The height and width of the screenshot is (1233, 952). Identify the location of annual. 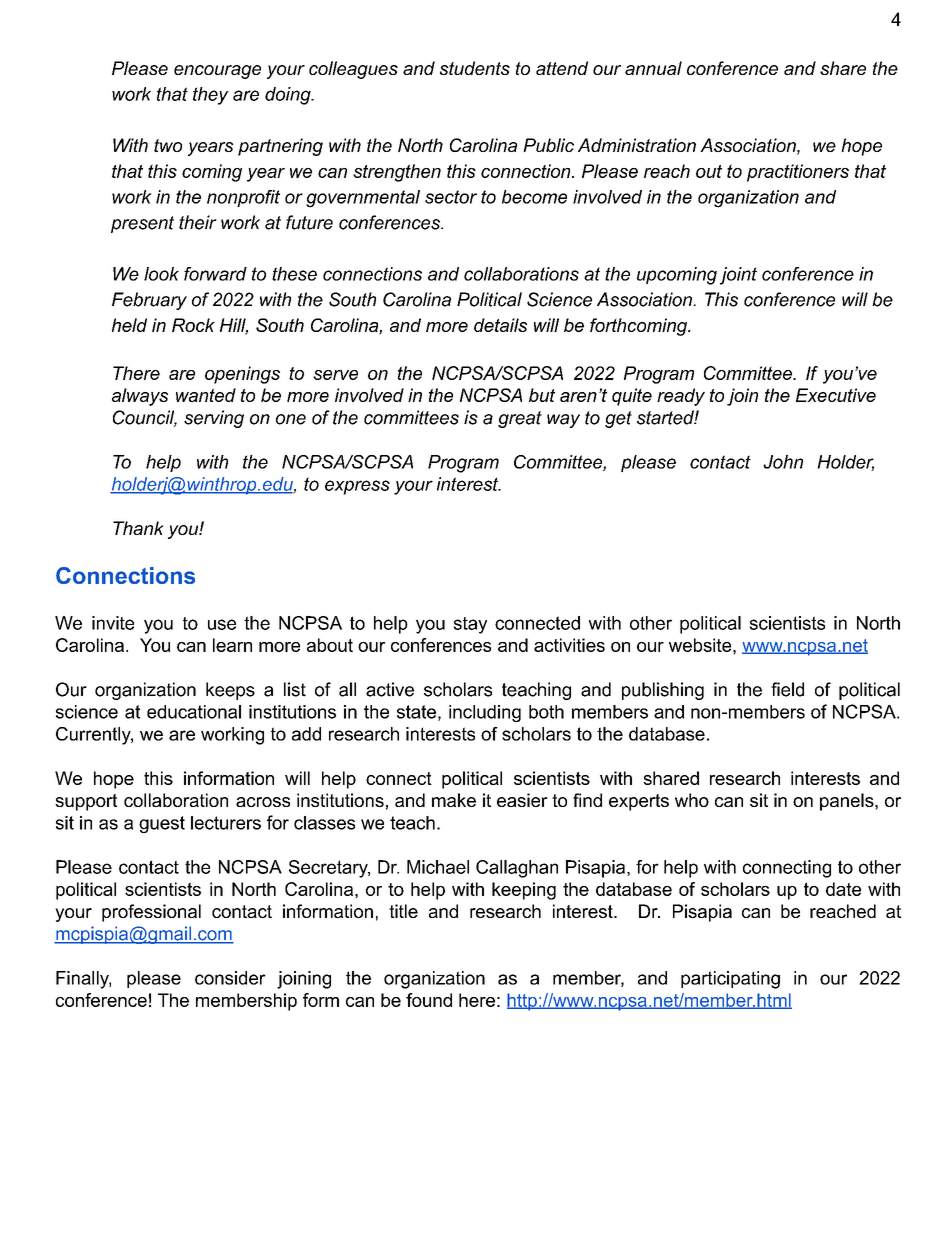
(653, 68).
